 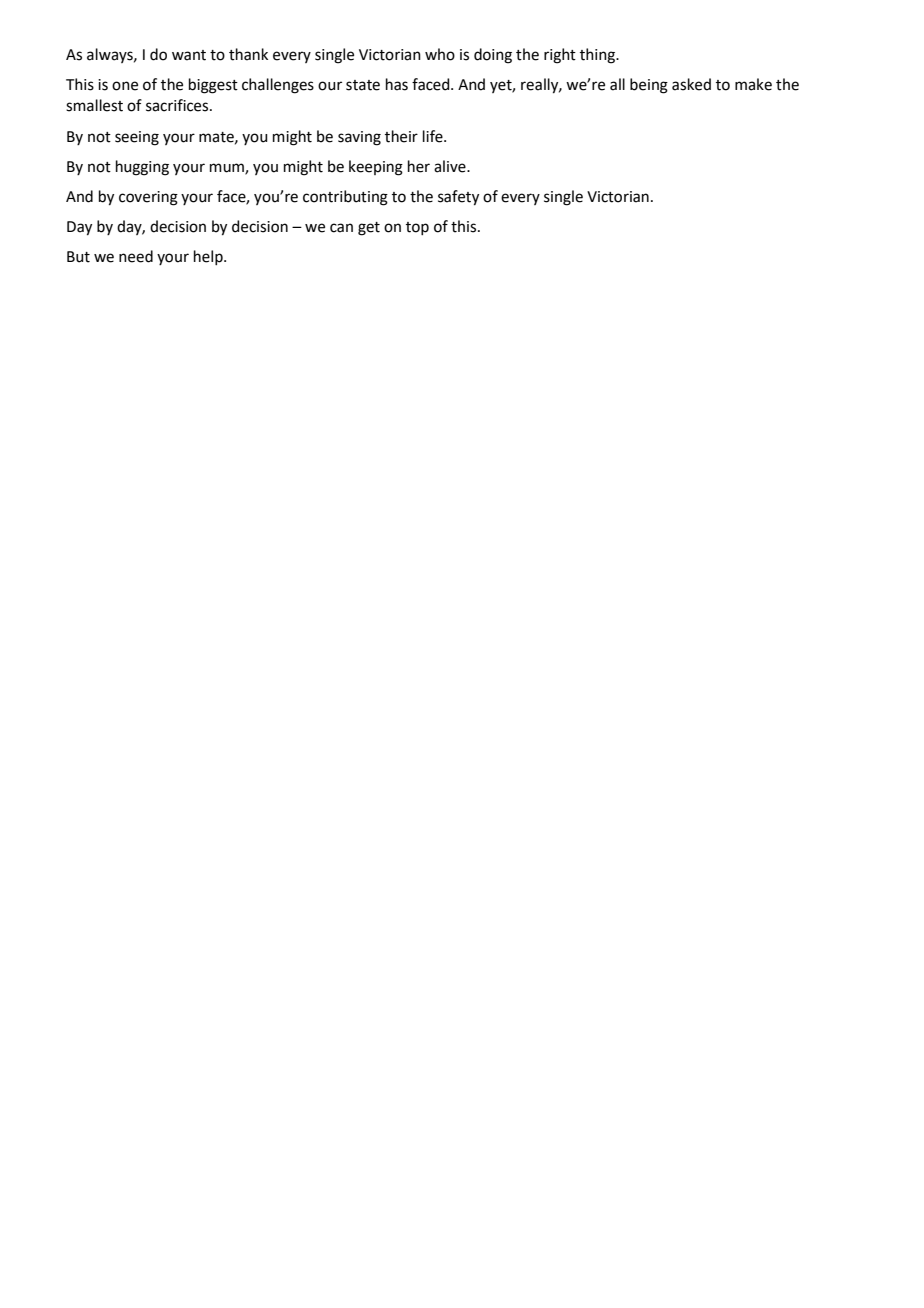 What do you see at coordinates (189, 55) in the screenshot?
I see `want` at bounding box center [189, 55].
